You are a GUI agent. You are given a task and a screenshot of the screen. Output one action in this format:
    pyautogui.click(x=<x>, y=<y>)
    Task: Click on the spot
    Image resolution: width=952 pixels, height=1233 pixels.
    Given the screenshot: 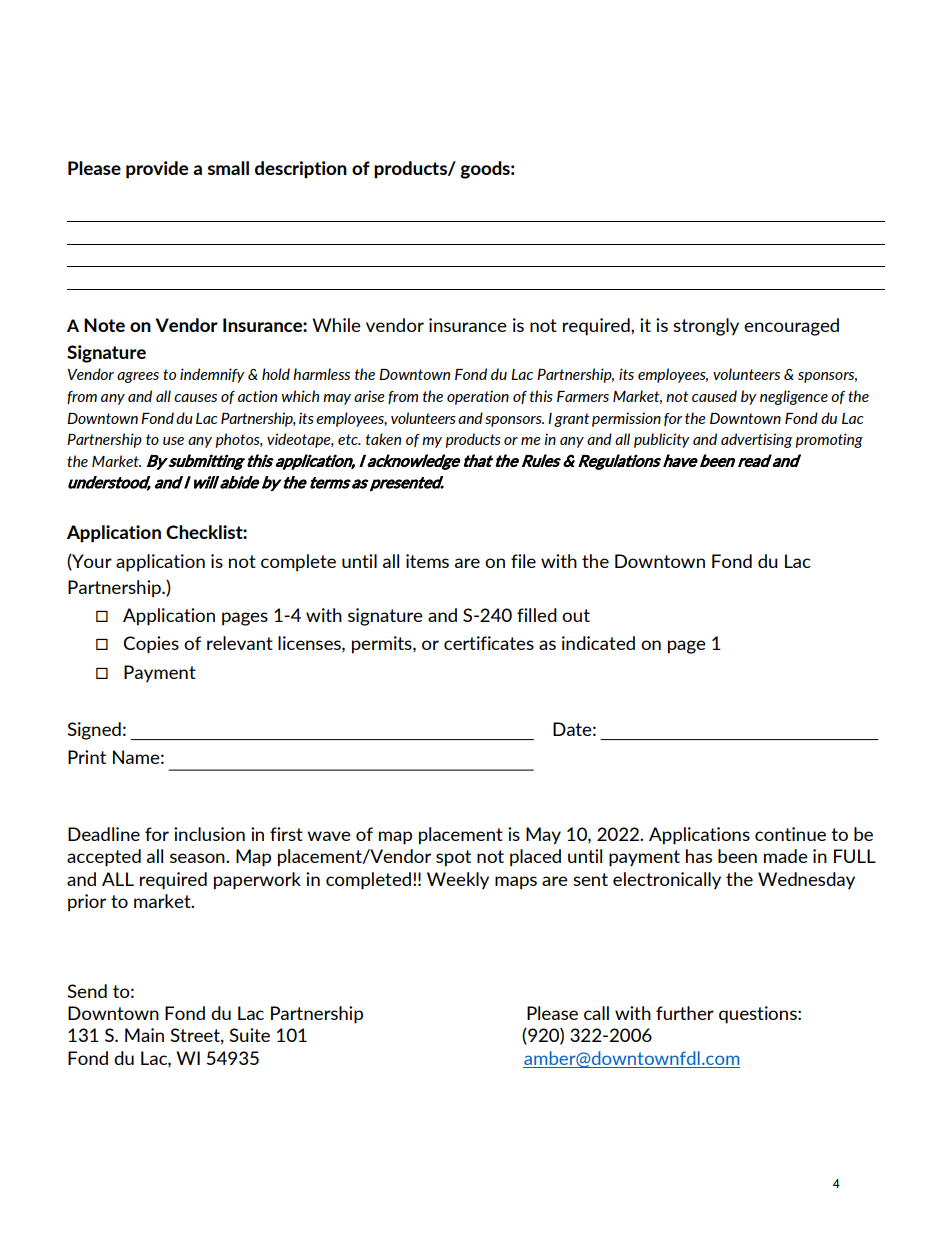 What is the action you would take?
    pyautogui.click(x=453, y=858)
